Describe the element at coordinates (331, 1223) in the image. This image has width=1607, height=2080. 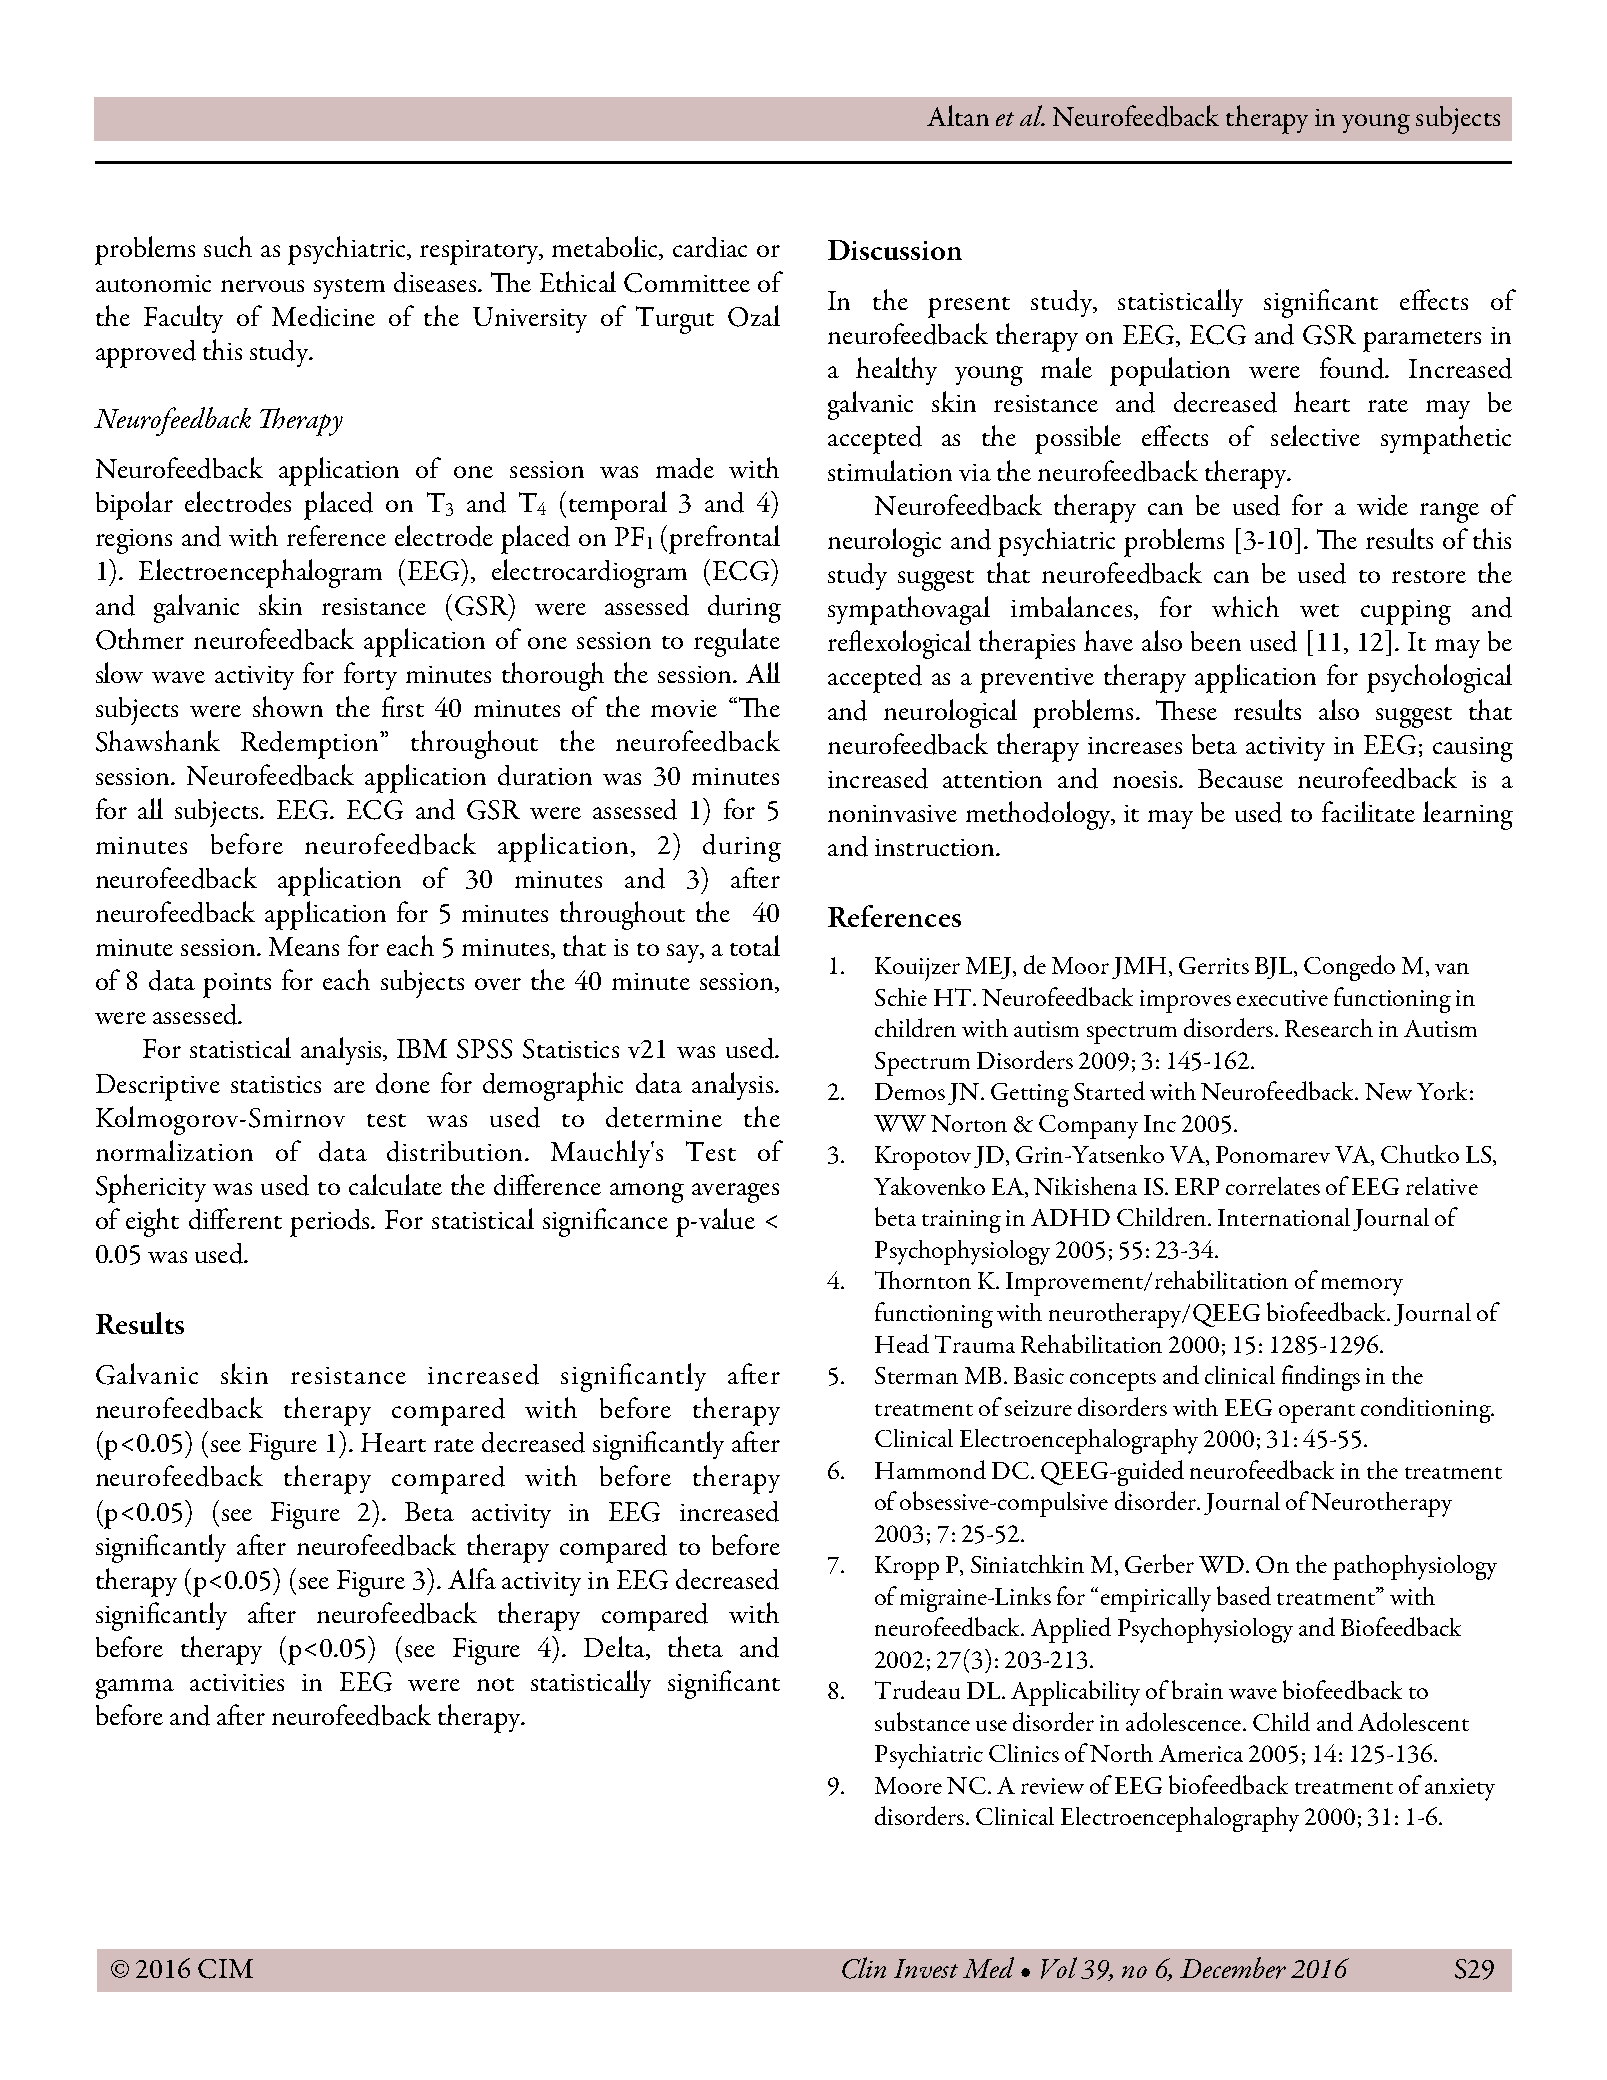
I see `periods` at that location.
